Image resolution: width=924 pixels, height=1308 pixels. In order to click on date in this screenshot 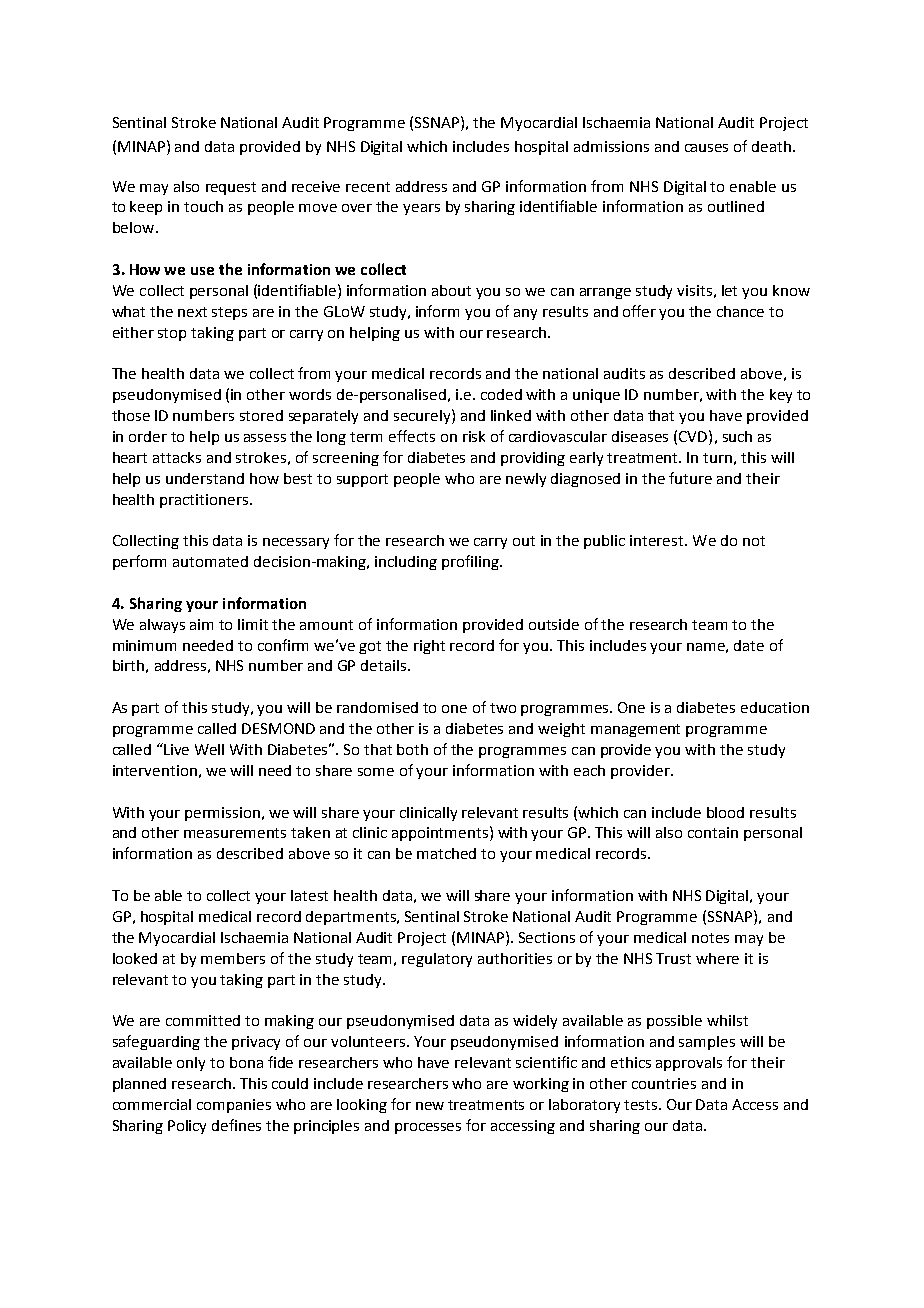, I will do `click(749, 645)`.
